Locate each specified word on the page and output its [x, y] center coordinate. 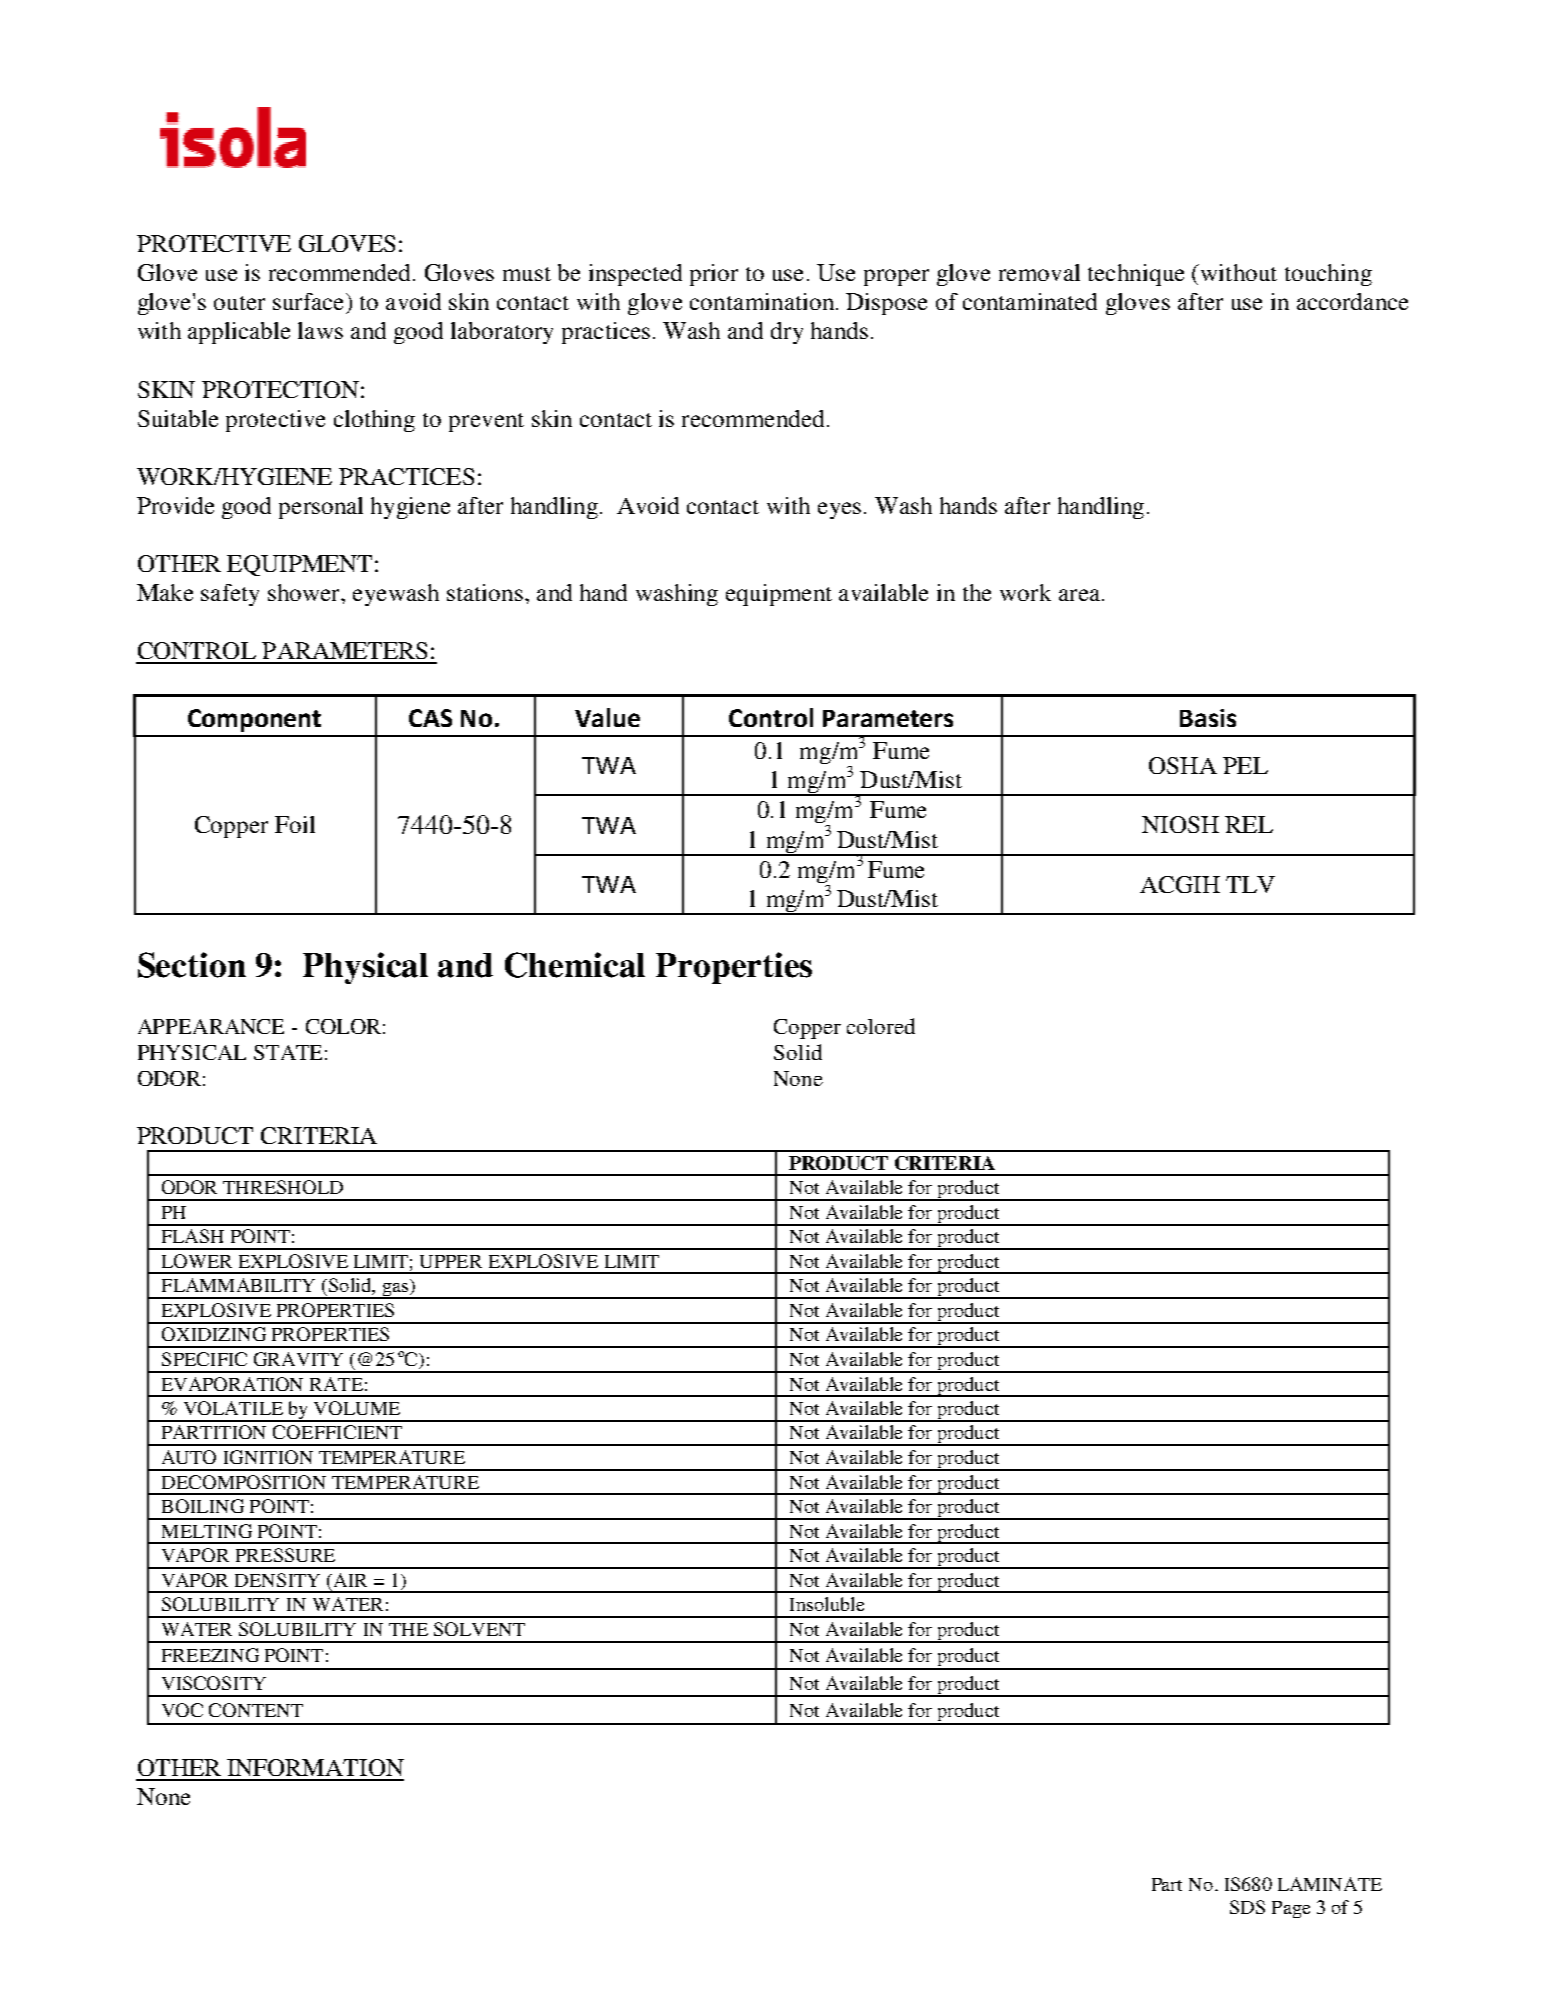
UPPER [451, 1261]
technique [1136, 275]
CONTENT [256, 1710]
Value [607, 717]
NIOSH [1180, 824]
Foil [295, 824]
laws [320, 330]
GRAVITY [298, 1359]
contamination [762, 301]
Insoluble [827, 1604]
